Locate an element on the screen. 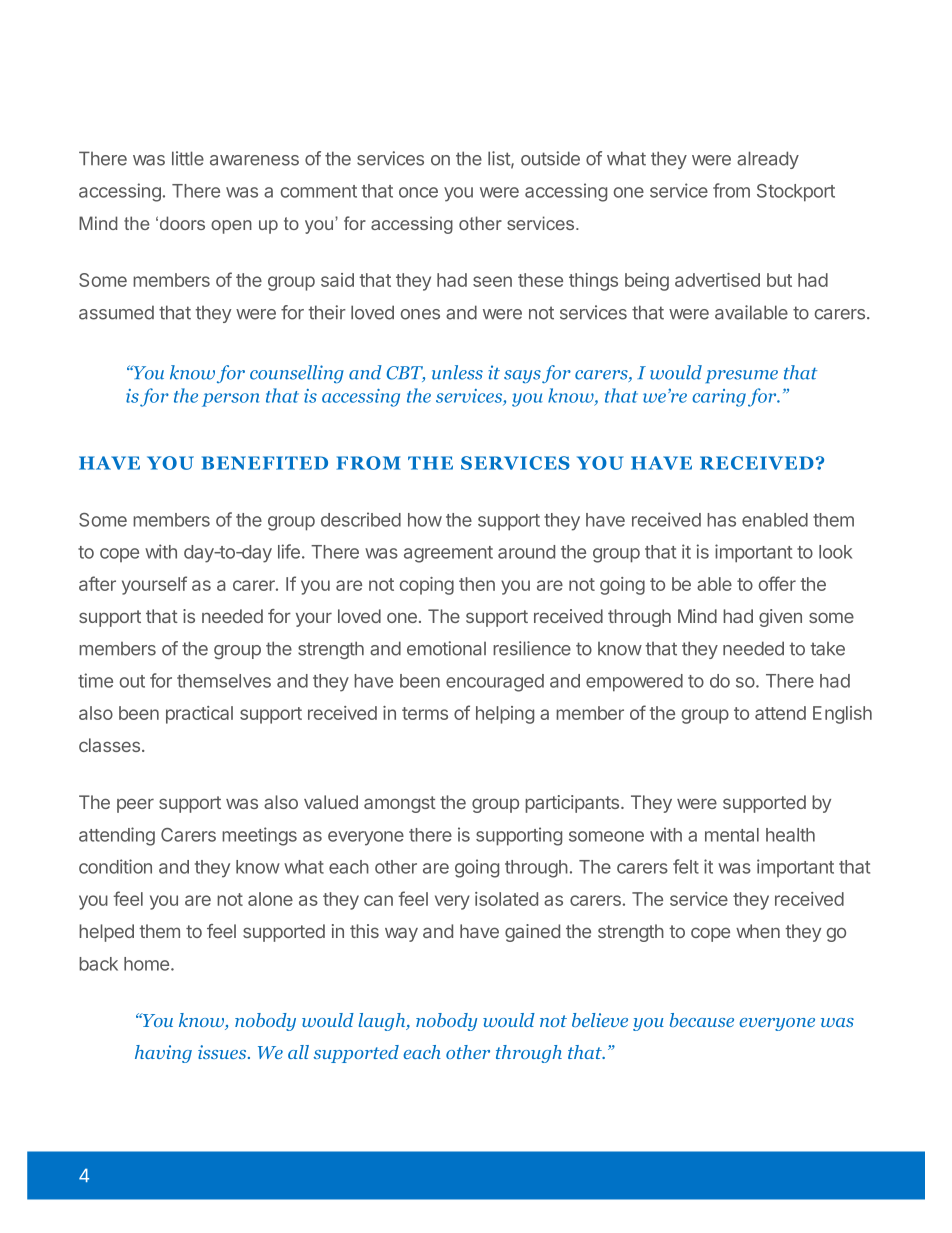 The height and width of the screenshot is (1233, 952). believe is located at coordinates (600, 1020).
